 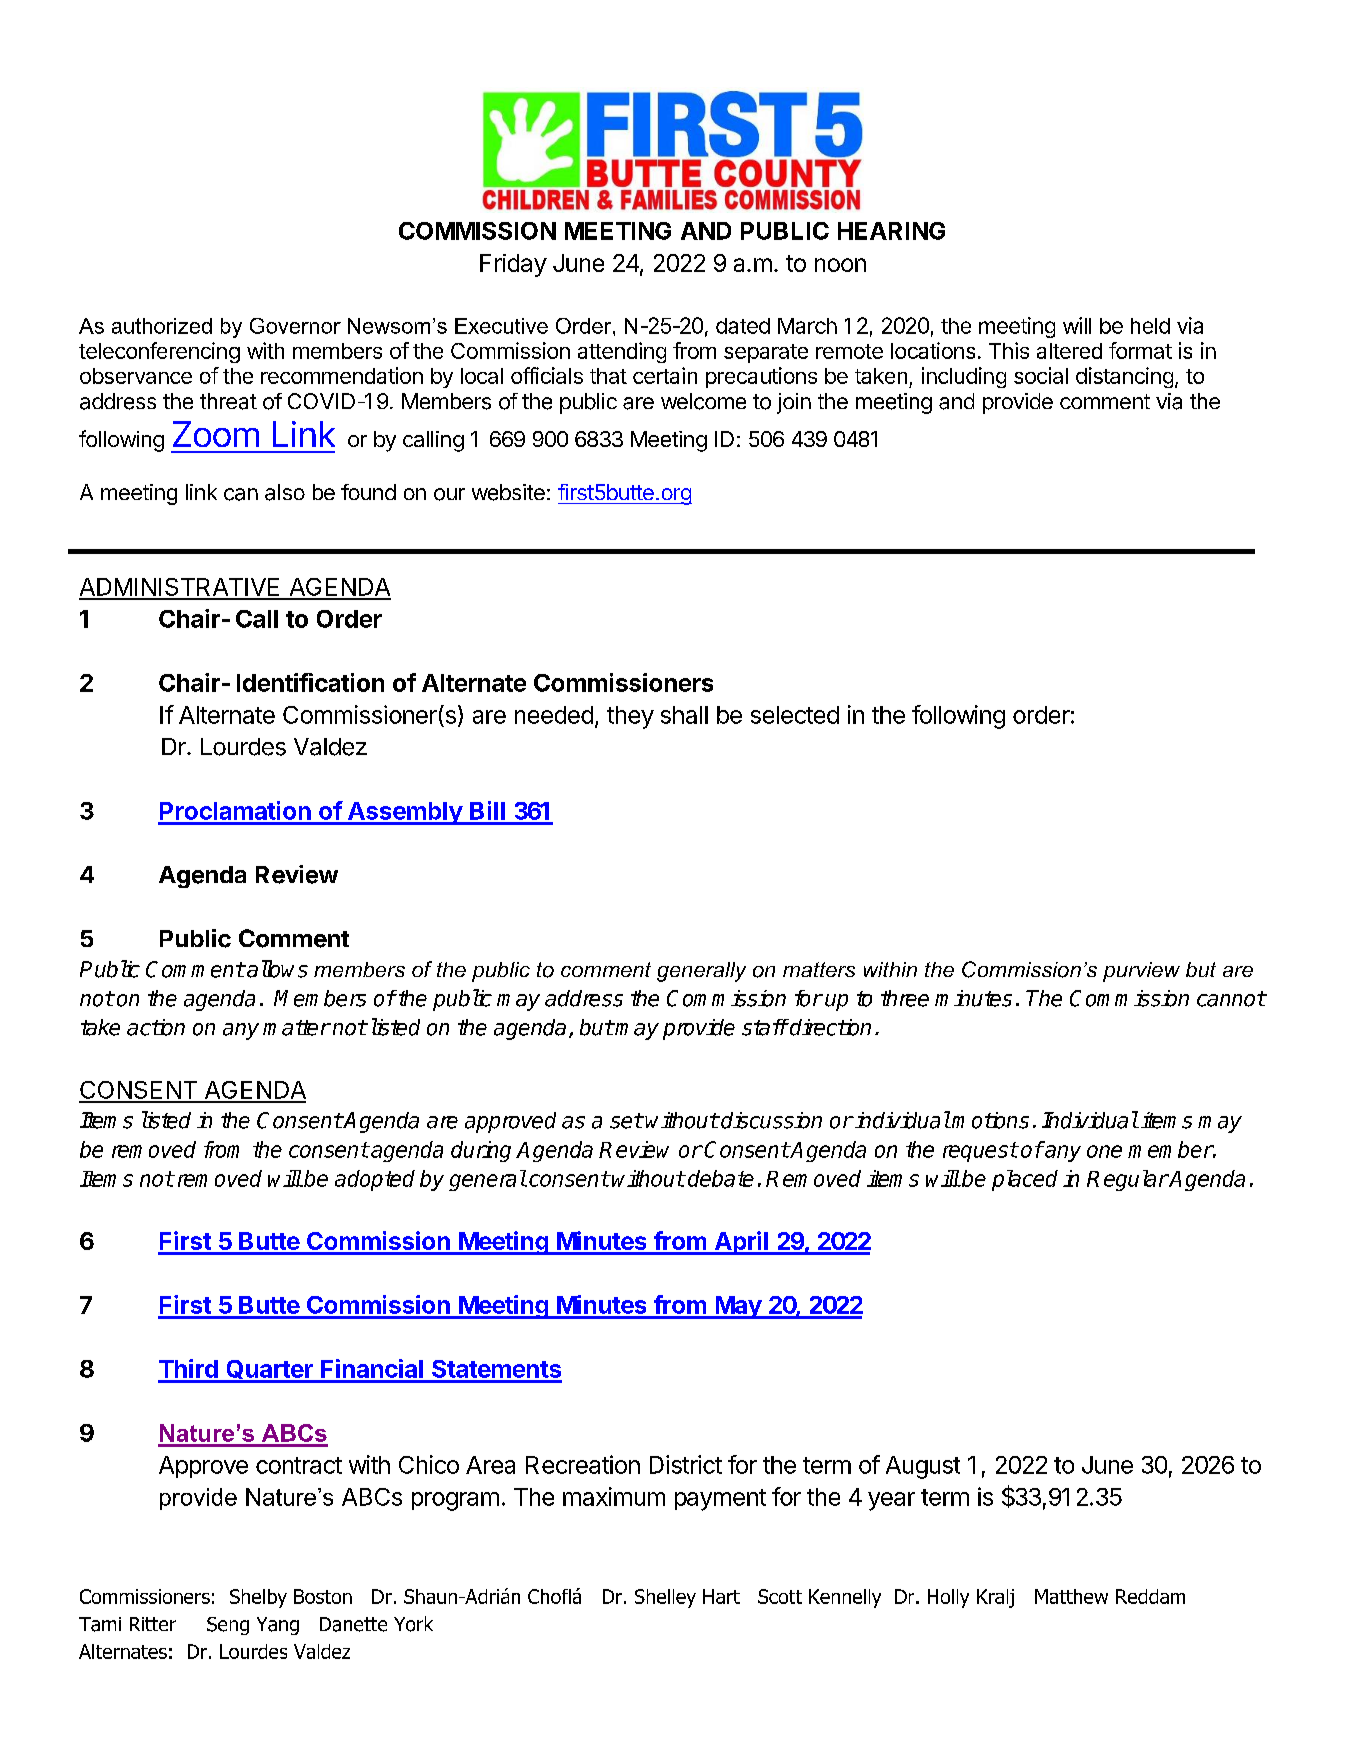 What do you see at coordinates (375, 1180) in the screenshot?
I see `adopted` at bounding box center [375, 1180].
